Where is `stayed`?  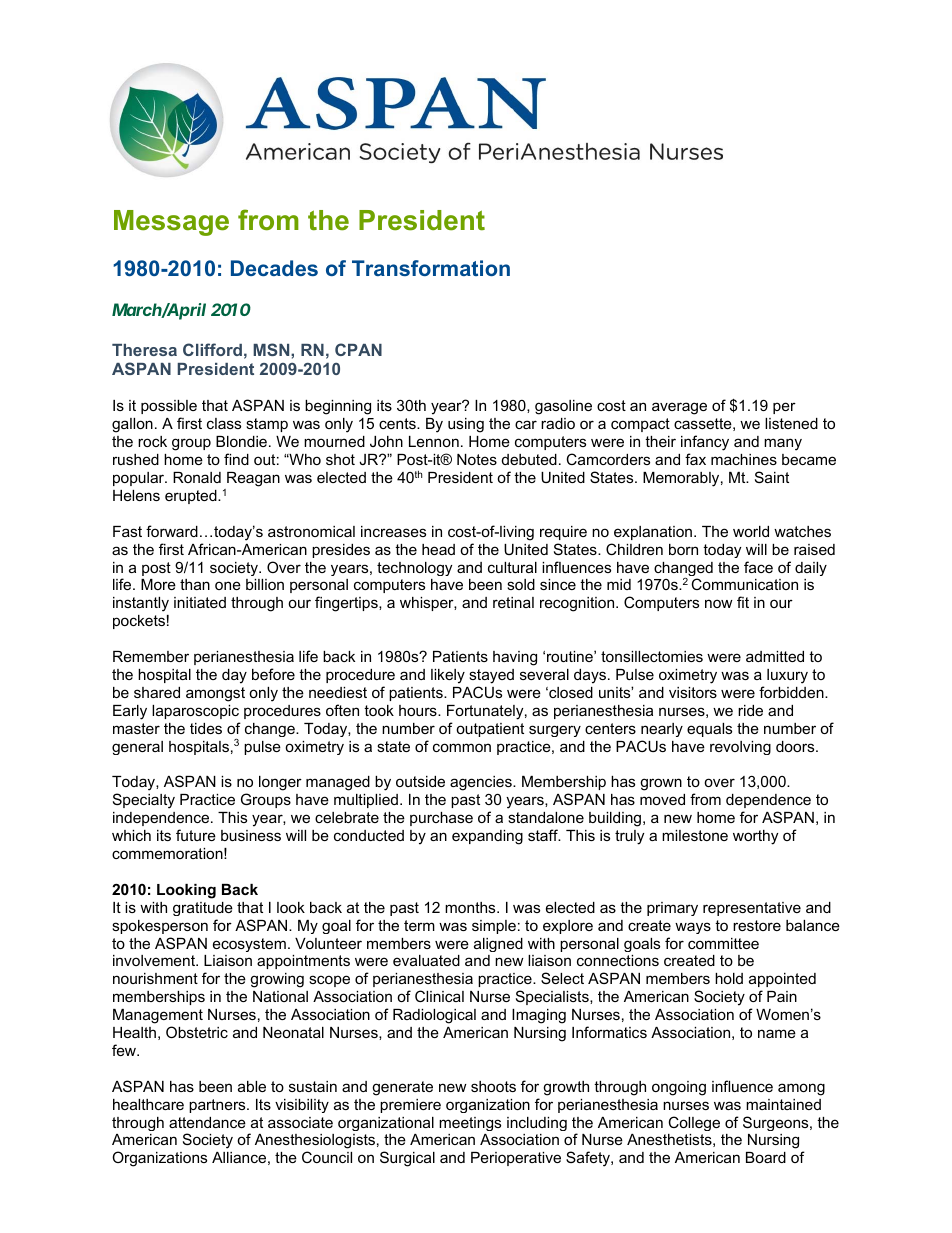 stayed is located at coordinates (491, 676).
